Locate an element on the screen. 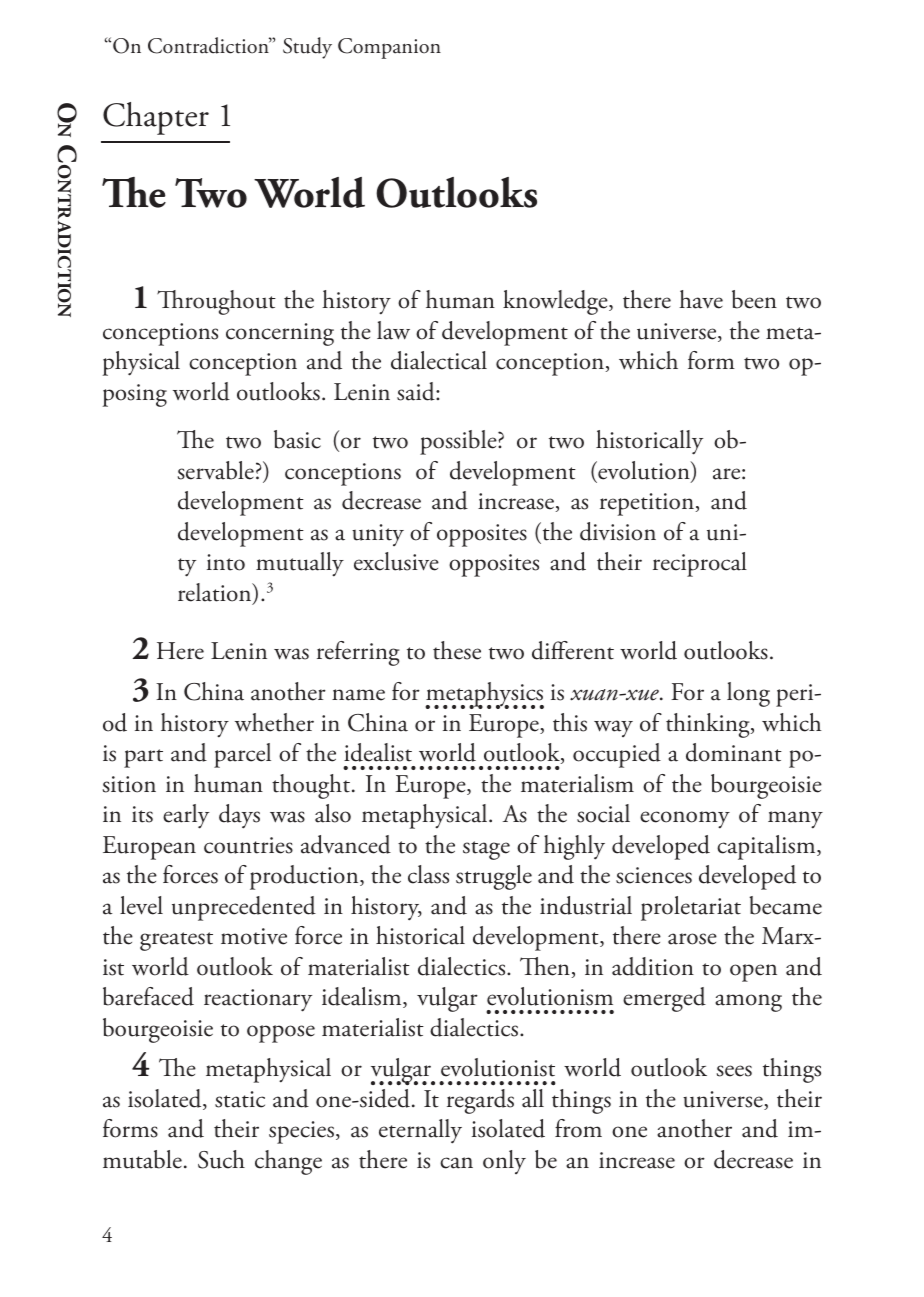  repetition is located at coordinates (647, 504).
